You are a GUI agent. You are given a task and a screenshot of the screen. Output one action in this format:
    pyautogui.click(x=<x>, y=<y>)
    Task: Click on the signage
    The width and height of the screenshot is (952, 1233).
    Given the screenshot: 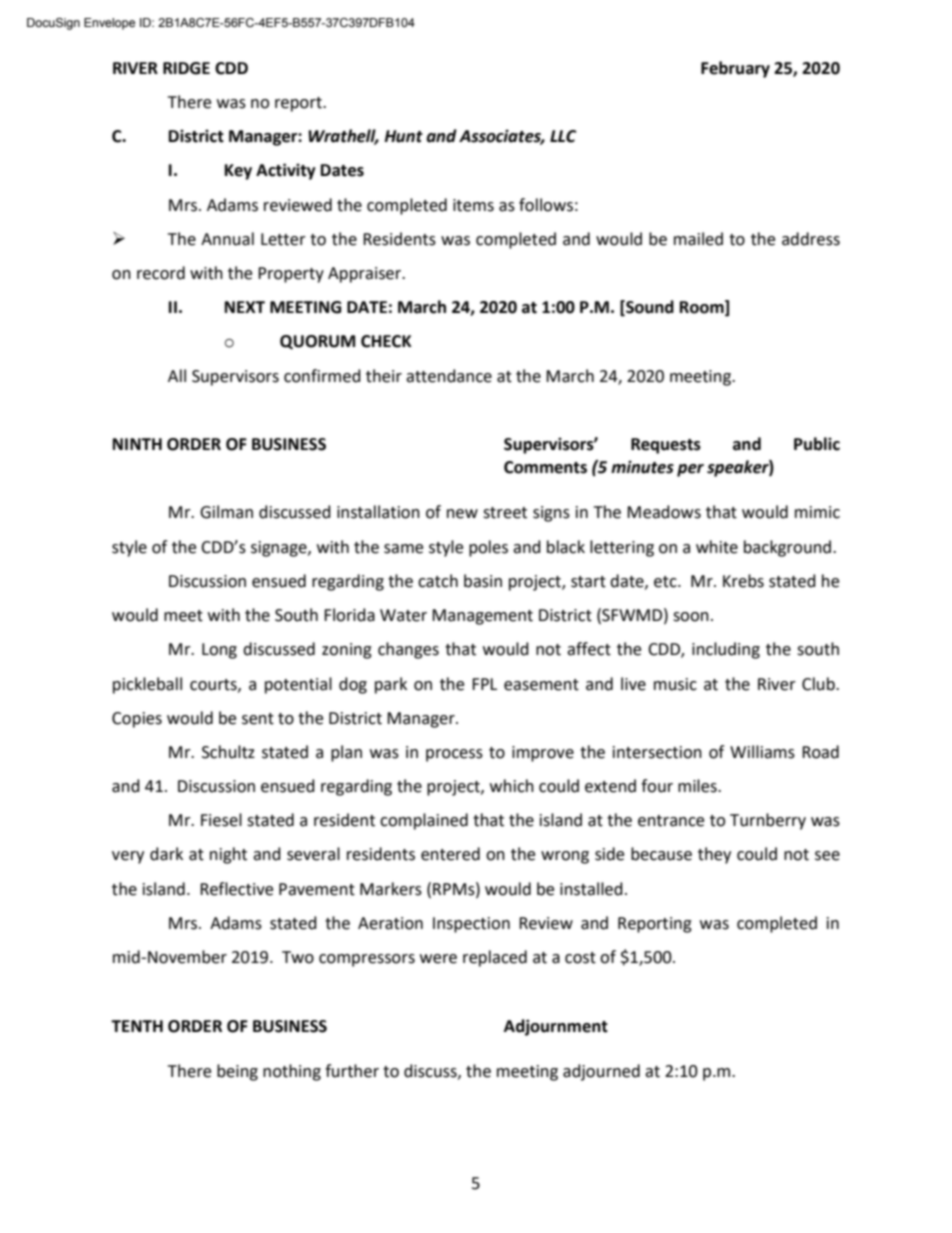 What is the action you would take?
    pyautogui.click(x=280, y=549)
